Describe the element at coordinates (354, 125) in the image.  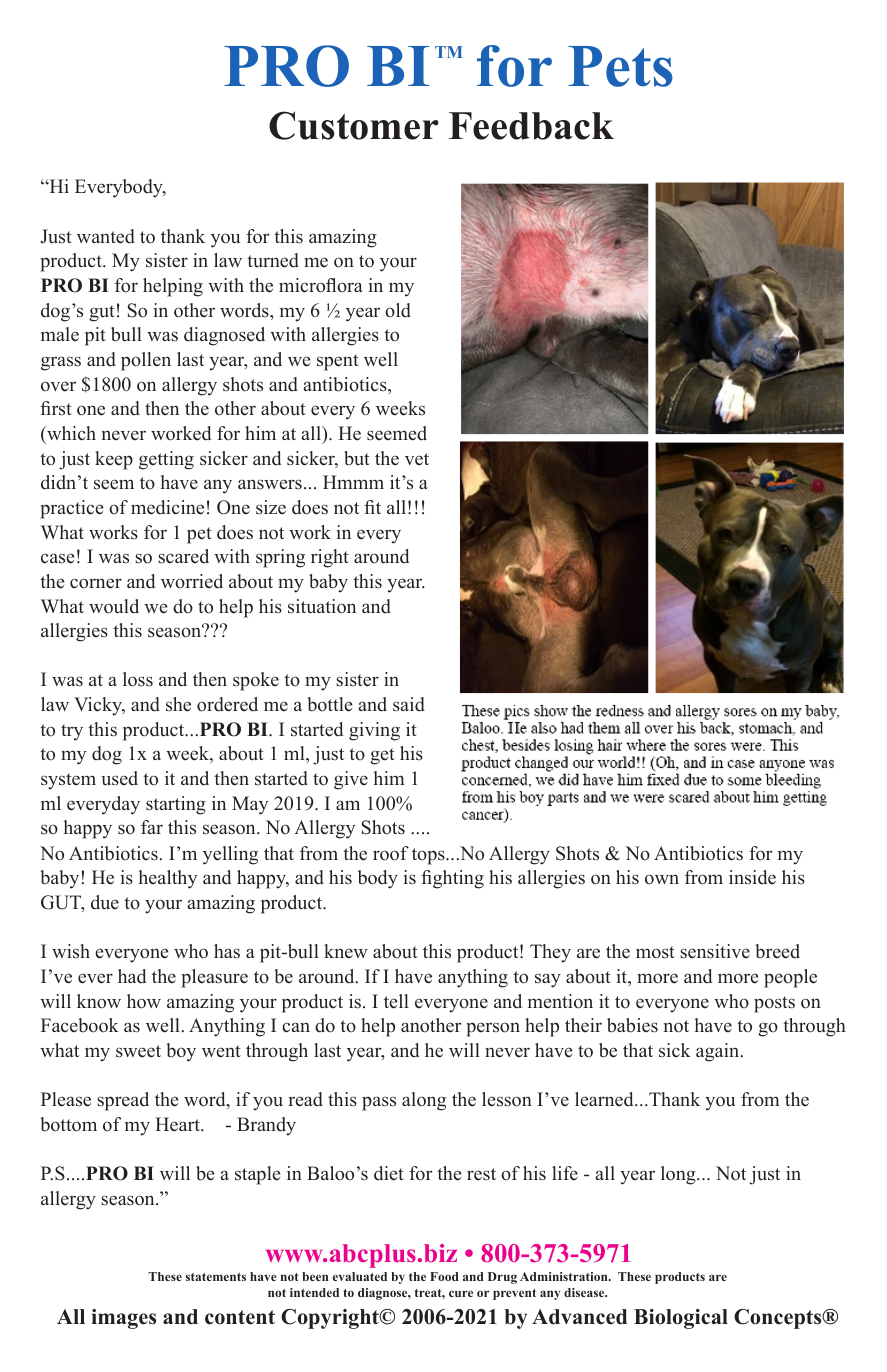
I see `Customer` at that location.
